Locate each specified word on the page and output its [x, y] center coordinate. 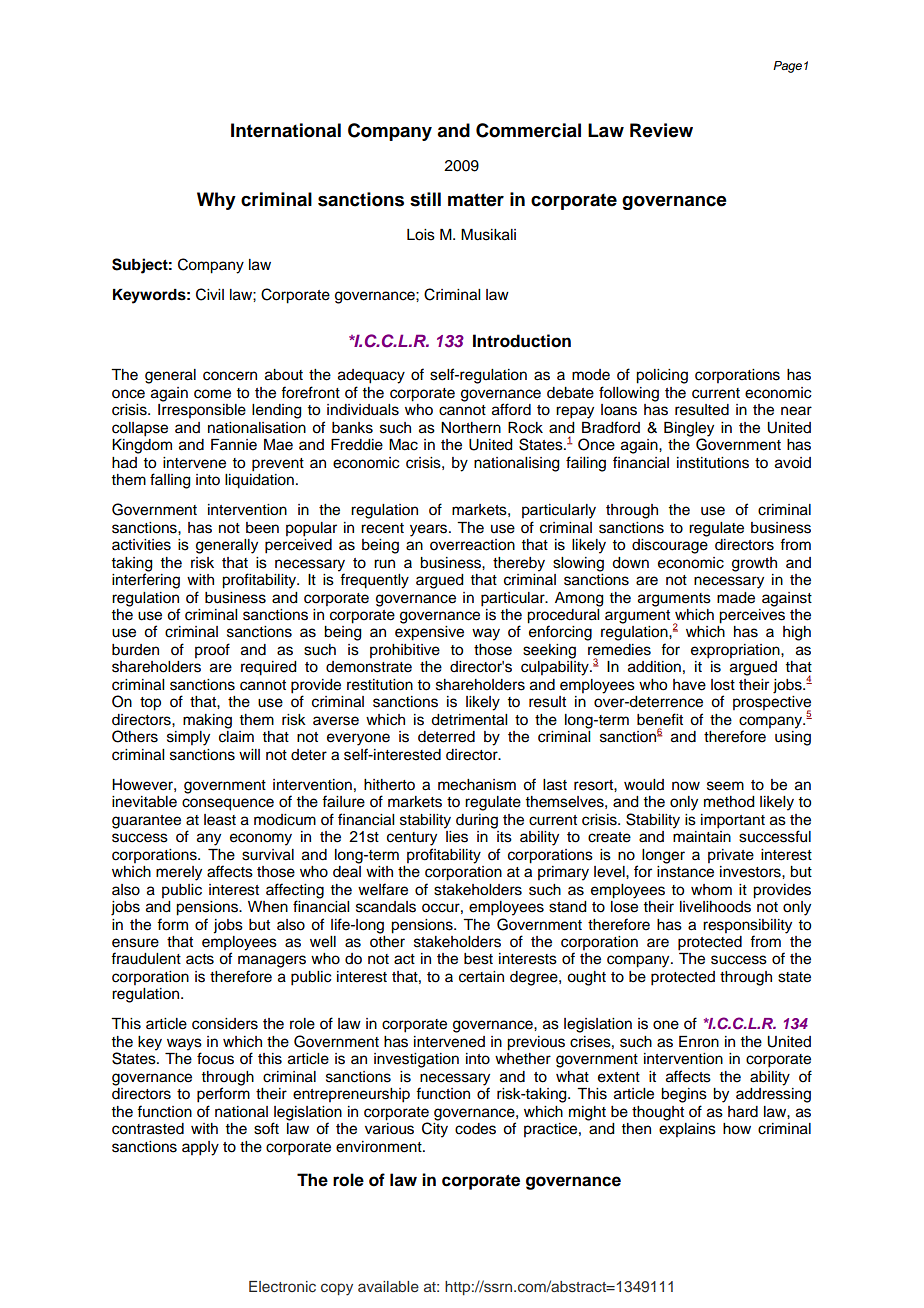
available [388, 1286]
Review [661, 130]
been [262, 528]
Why [216, 201]
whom [711, 890]
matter [476, 200]
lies [457, 837]
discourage [670, 545]
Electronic [282, 1286]
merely [179, 873]
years [430, 530]
